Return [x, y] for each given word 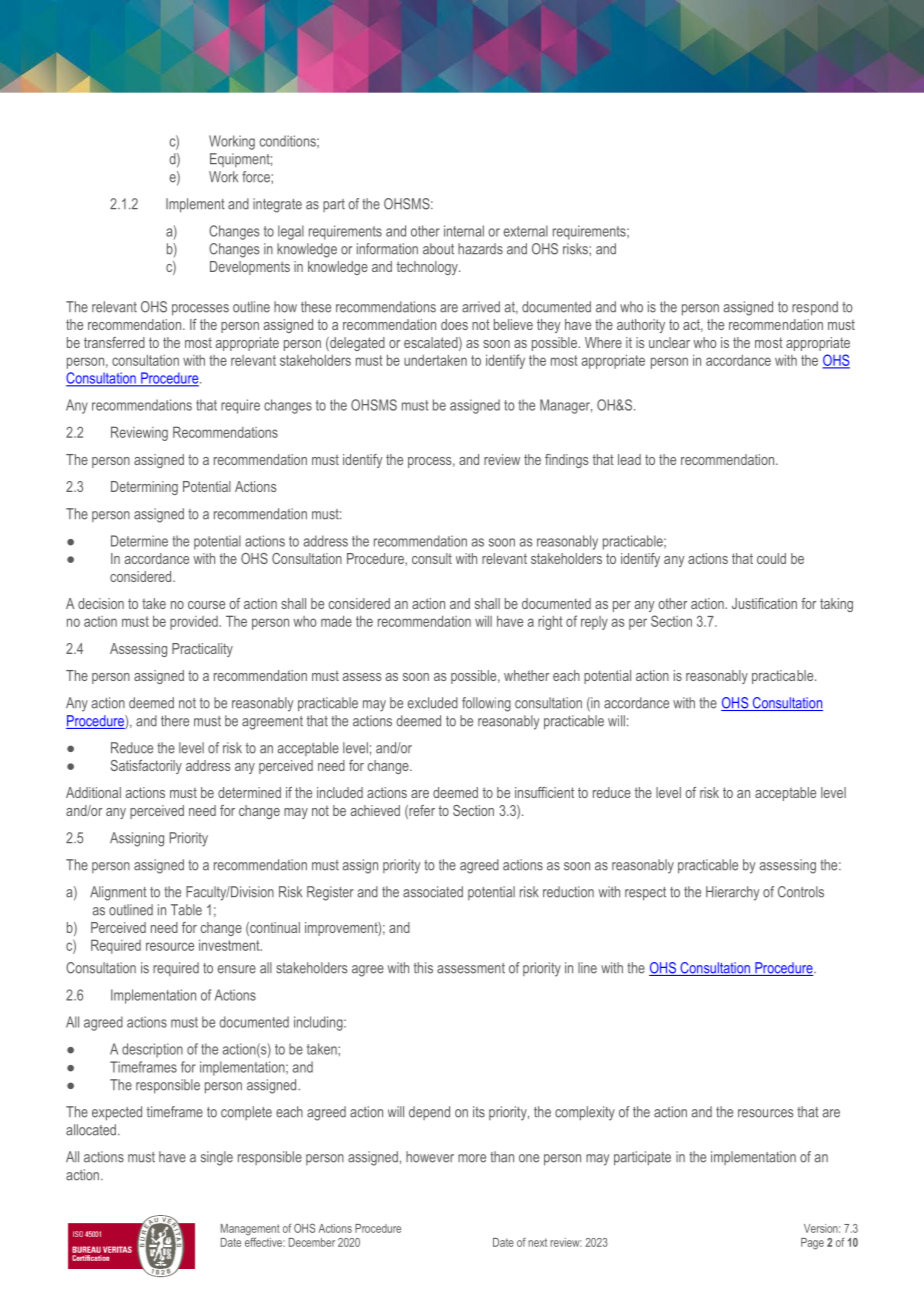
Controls [801, 892]
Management [250, 1231]
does [454, 324]
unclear [669, 342]
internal [464, 231]
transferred [114, 342]
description [152, 1050]
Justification [764, 603]
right [550, 623]
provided [194, 623]
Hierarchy [732, 893]
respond [815, 308]
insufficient [544, 792]
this [423, 968]
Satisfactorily [146, 767]
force [257, 177]
